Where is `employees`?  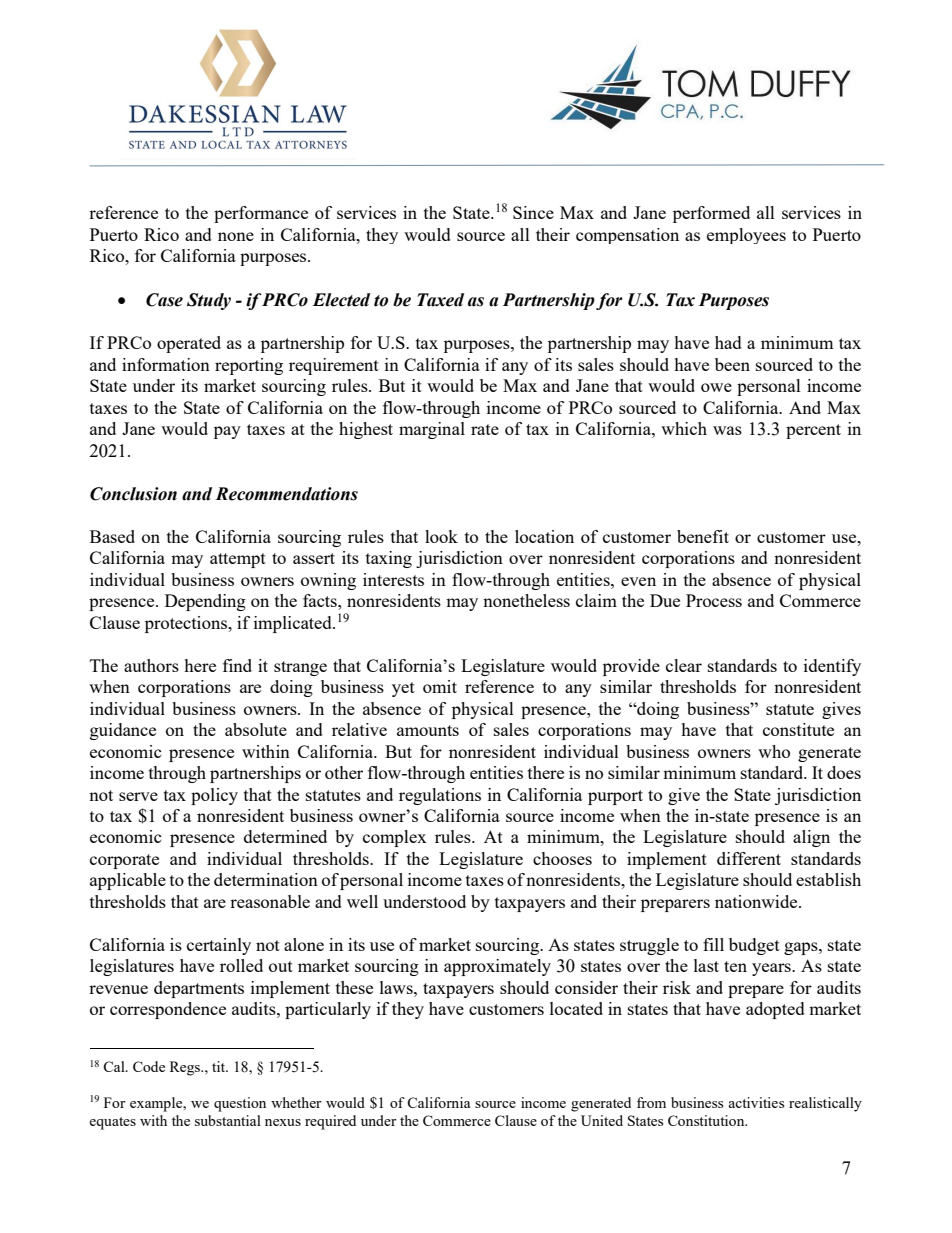
employees is located at coordinates (746, 236).
